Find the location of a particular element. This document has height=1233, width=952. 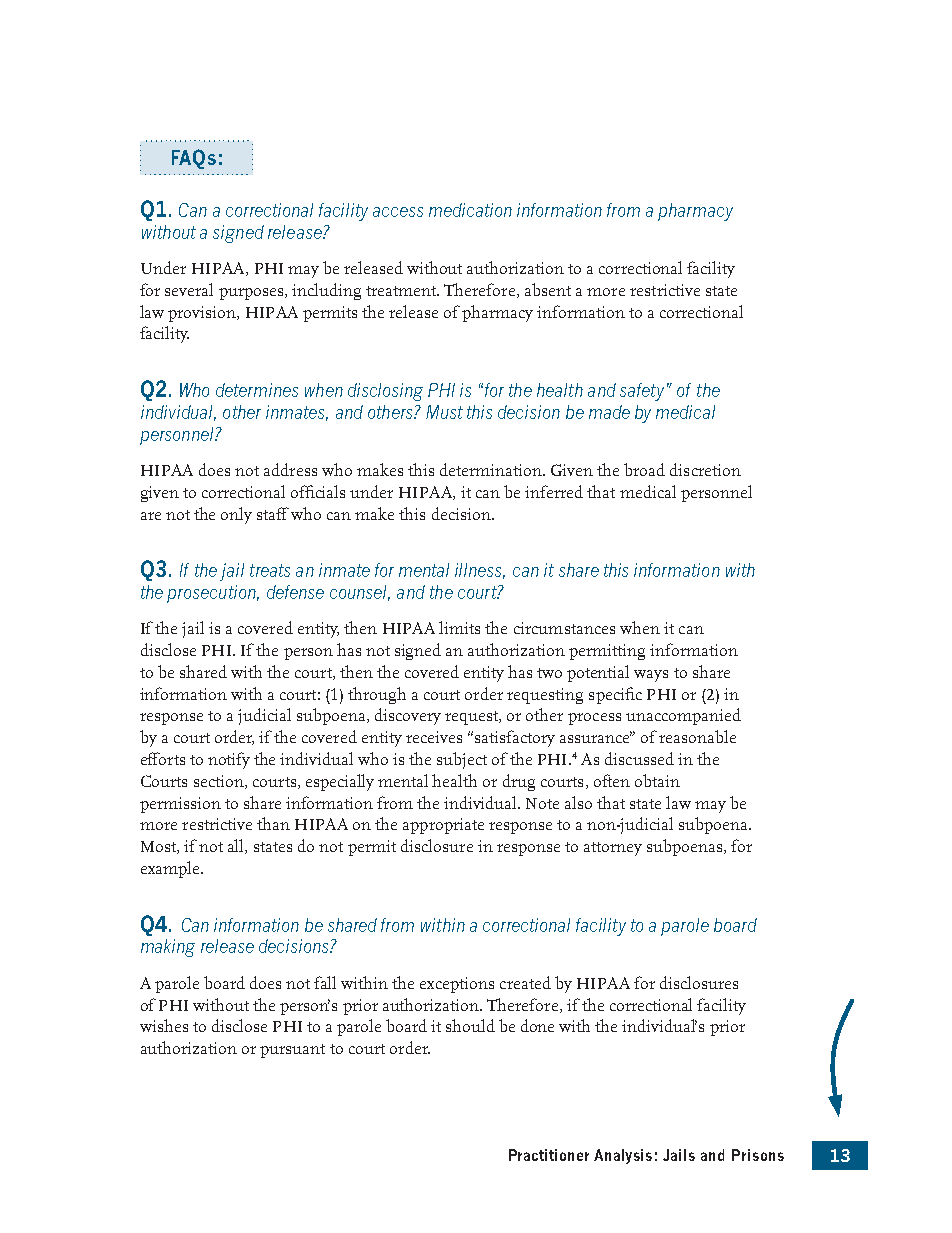

purposes is located at coordinates (252, 294).
